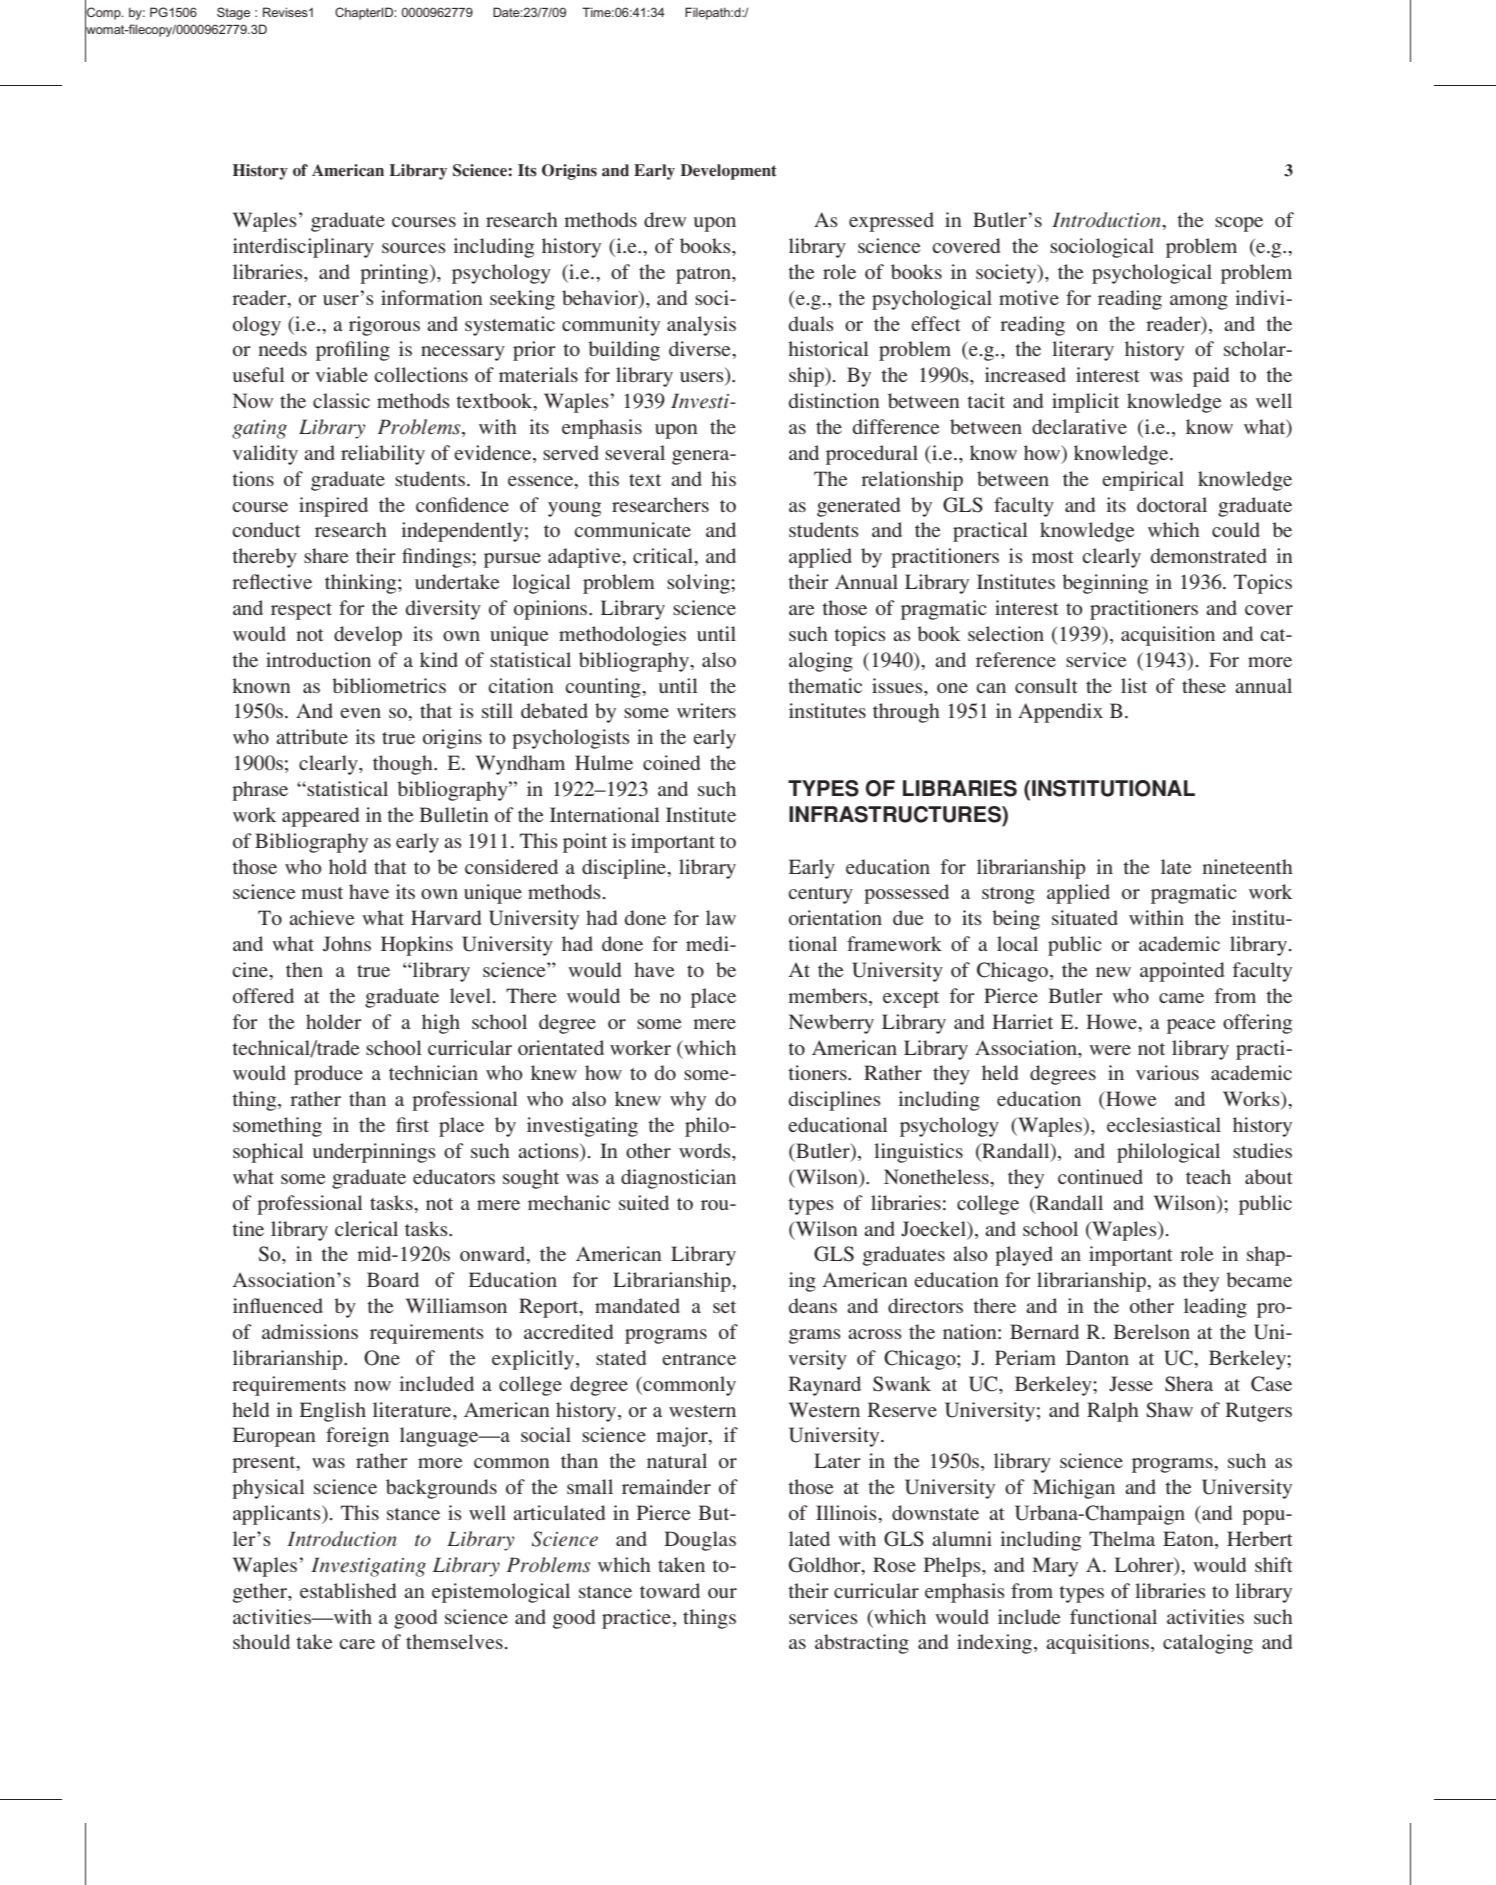 This screenshot has width=1496, height=1885. I want to click on beginning, so click(1105, 584).
